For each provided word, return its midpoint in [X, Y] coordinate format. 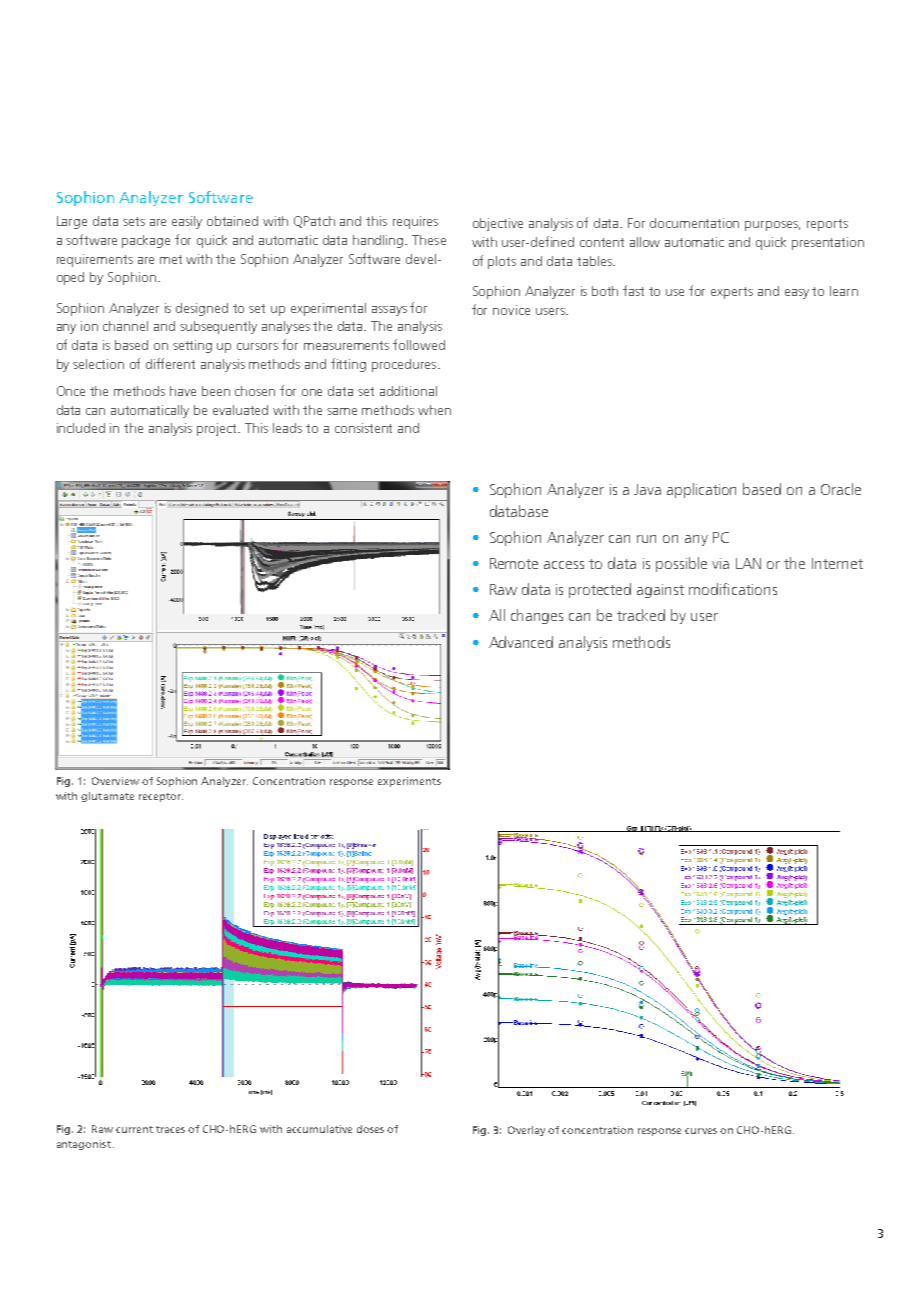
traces [170, 1129]
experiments [409, 782]
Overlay [528, 1131]
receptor [161, 797]
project [218, 429]
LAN [748, 563]
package [146, 241]
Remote [514, 563]
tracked [641, 615]
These [429, 240]
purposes [772, 226]
